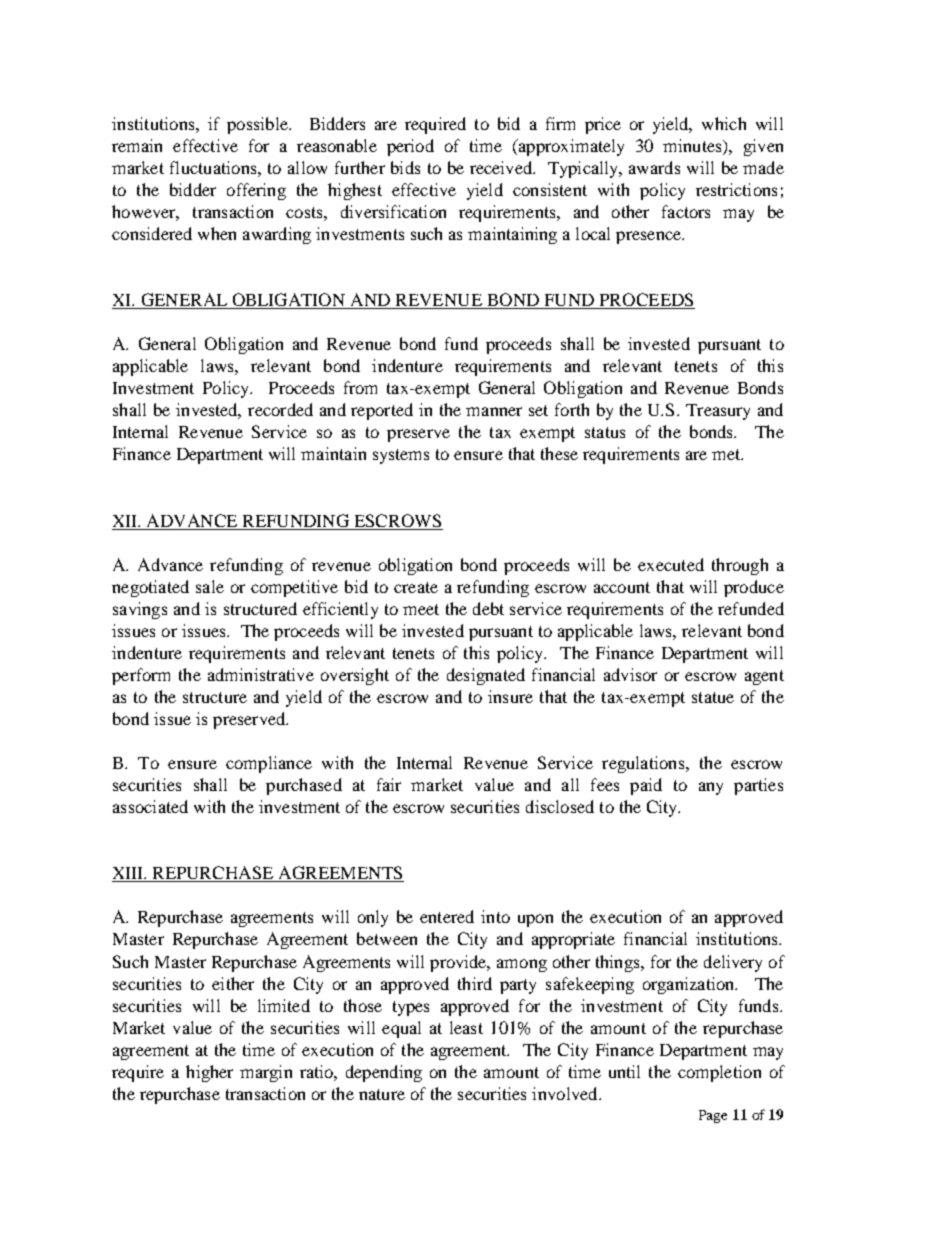  What do you see at coordinates (280, 409) in the screenshot?
I see `recorded` at bounding box center [280, 409].
